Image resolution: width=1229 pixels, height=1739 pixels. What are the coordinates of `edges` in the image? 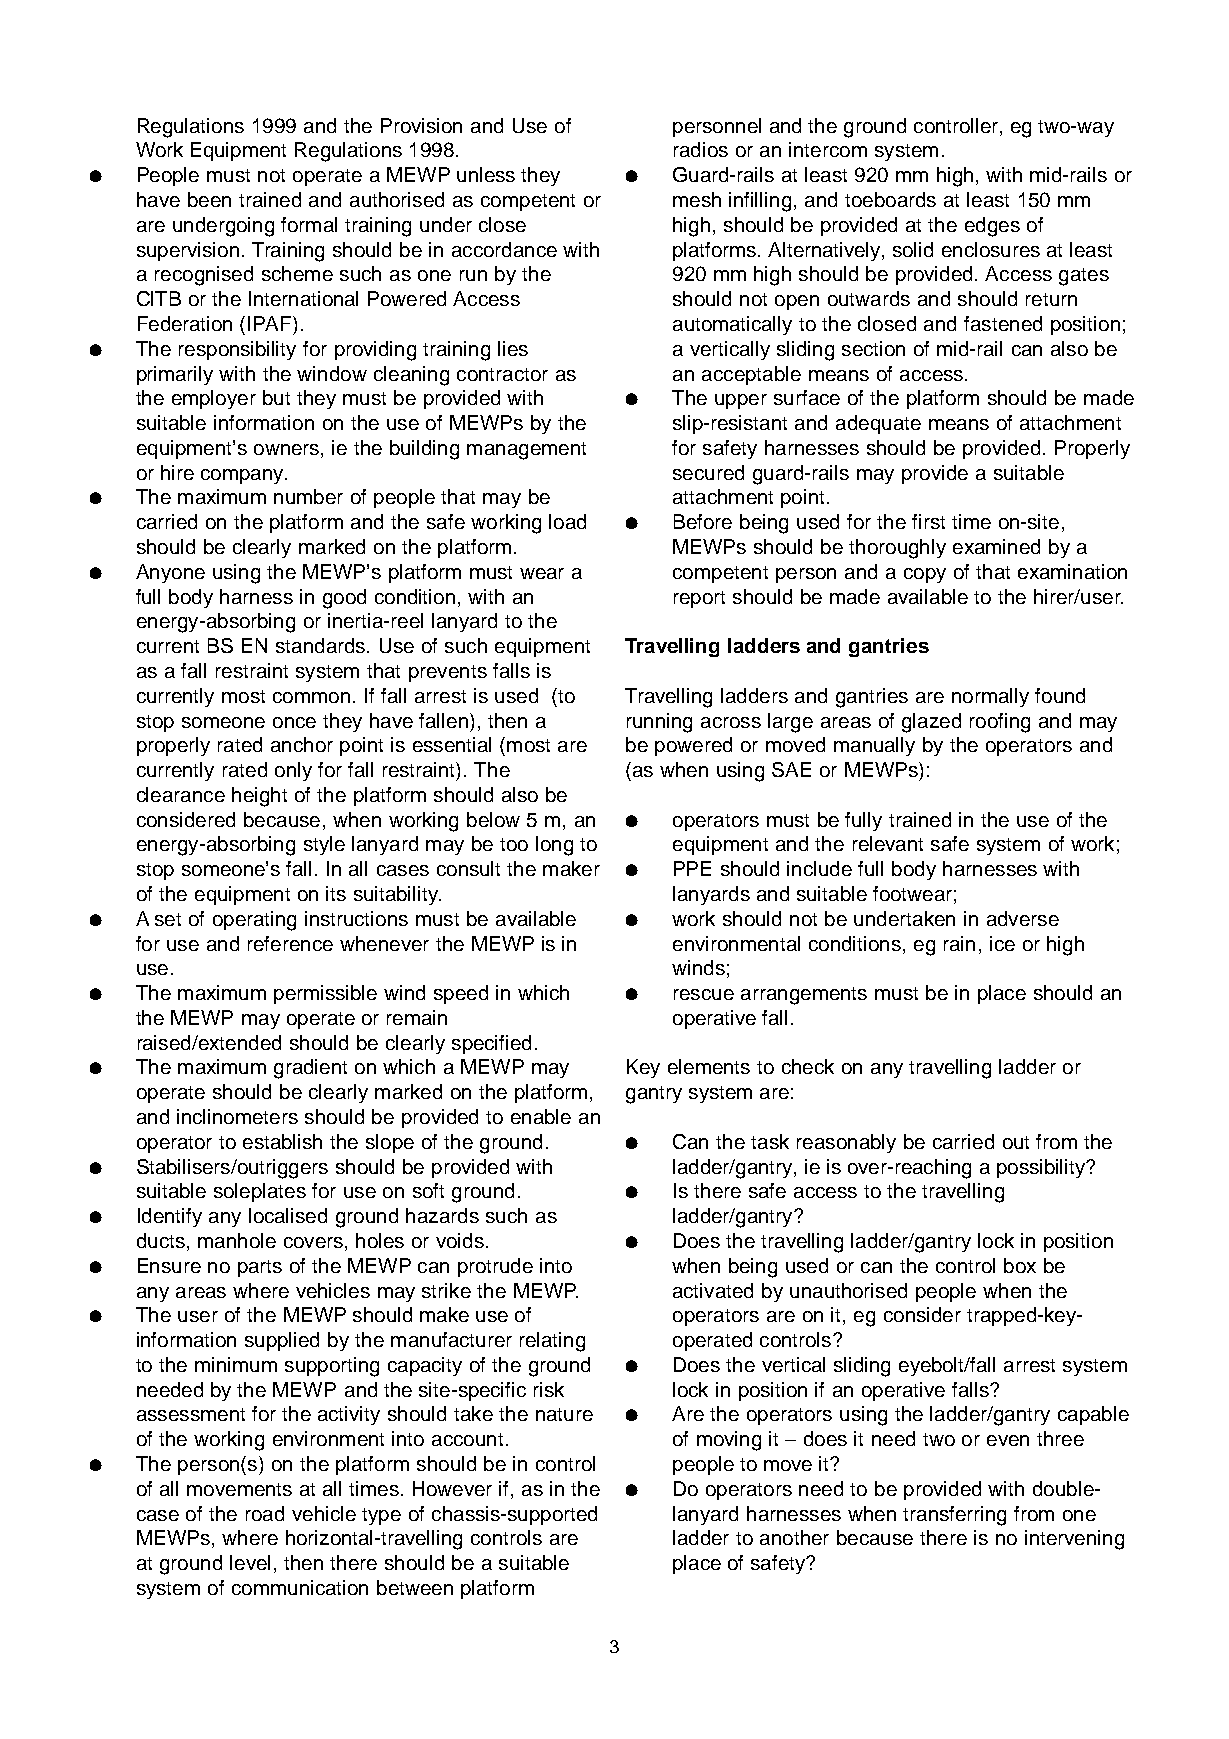 It's located at (992, 227).
